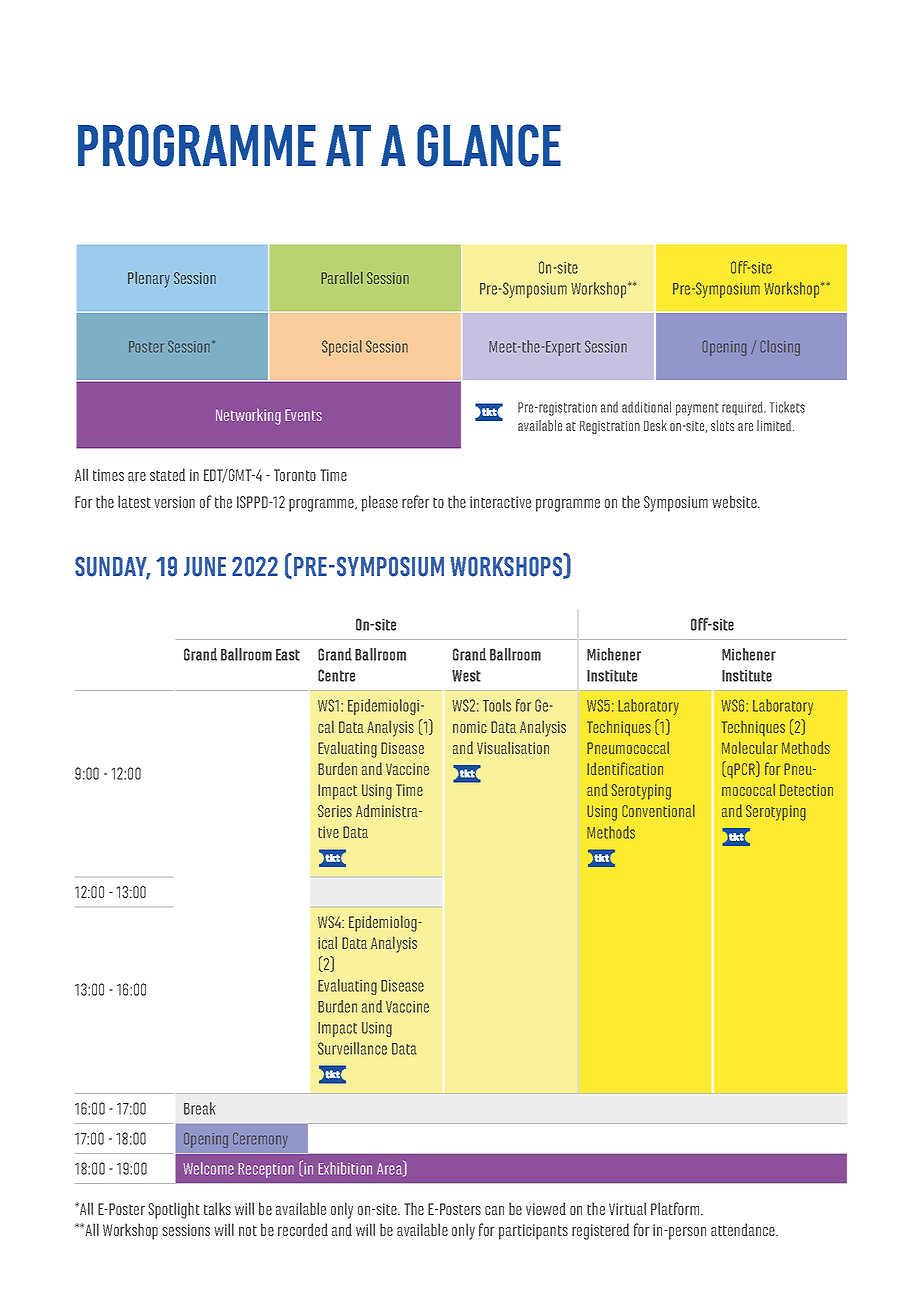 Image resolution: width=922 pixels, height=1308 pixels. Describe the element at coordinates (658, 811) in the image. I see `Conventional` at that location.
